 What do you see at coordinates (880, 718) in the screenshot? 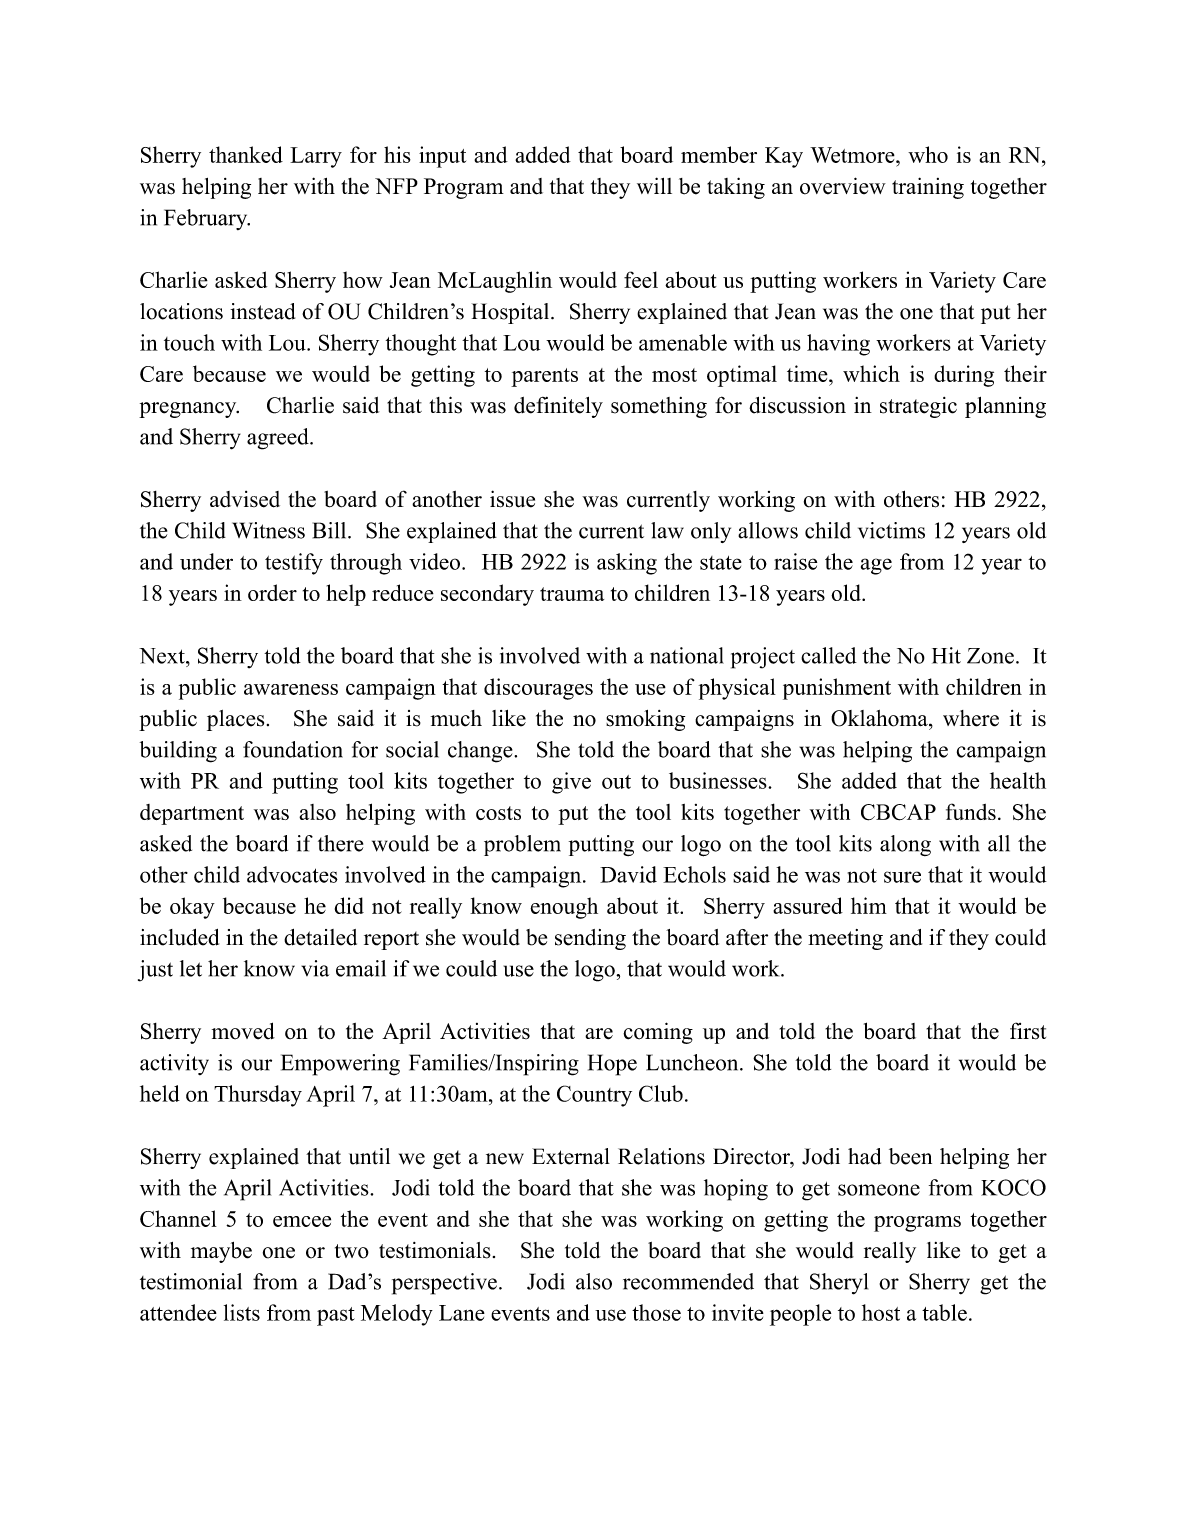
I see `Oklahoma` at bounding box center [880, 718].
